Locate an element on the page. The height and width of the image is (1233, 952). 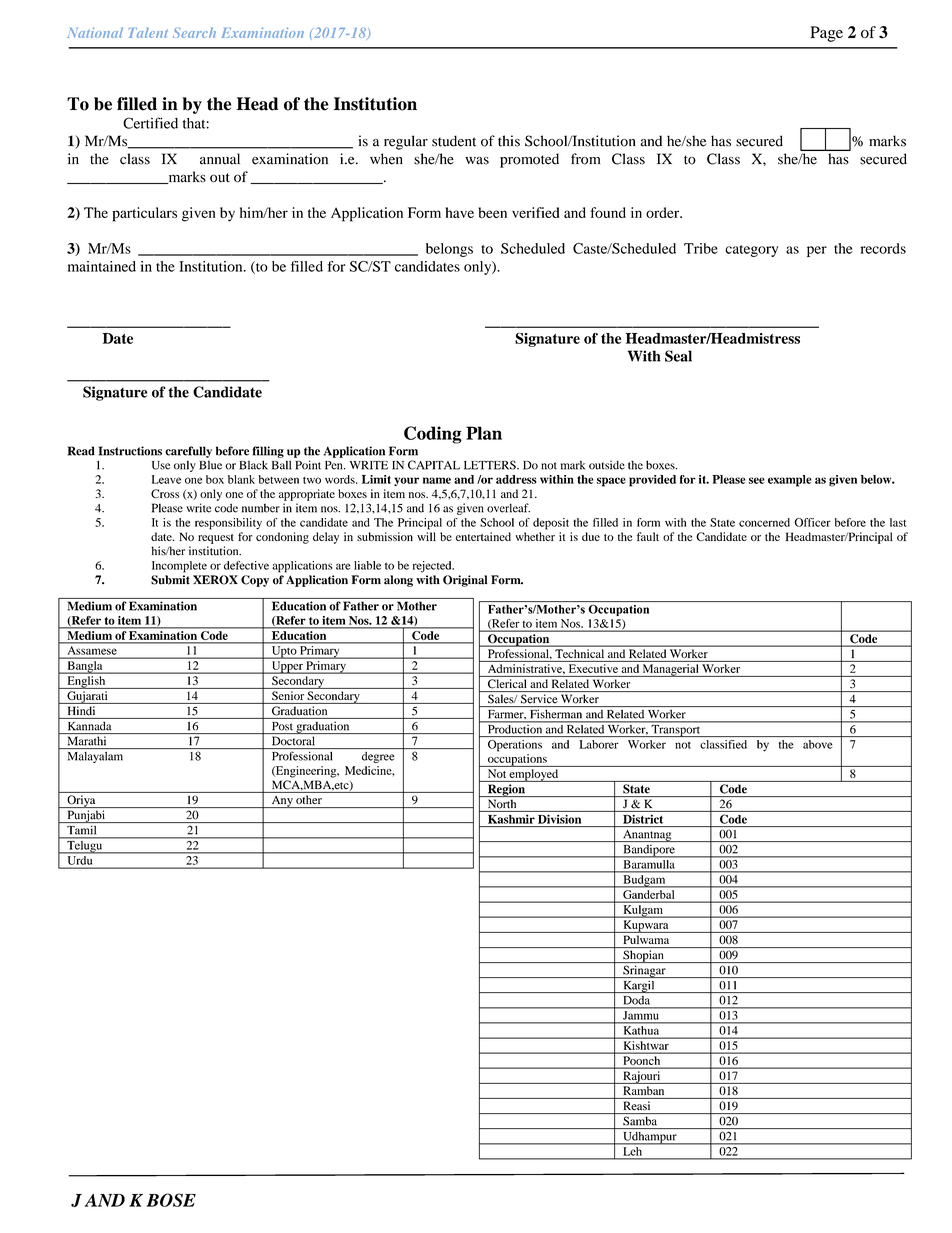
Search is located at coordinates (194, 32).
